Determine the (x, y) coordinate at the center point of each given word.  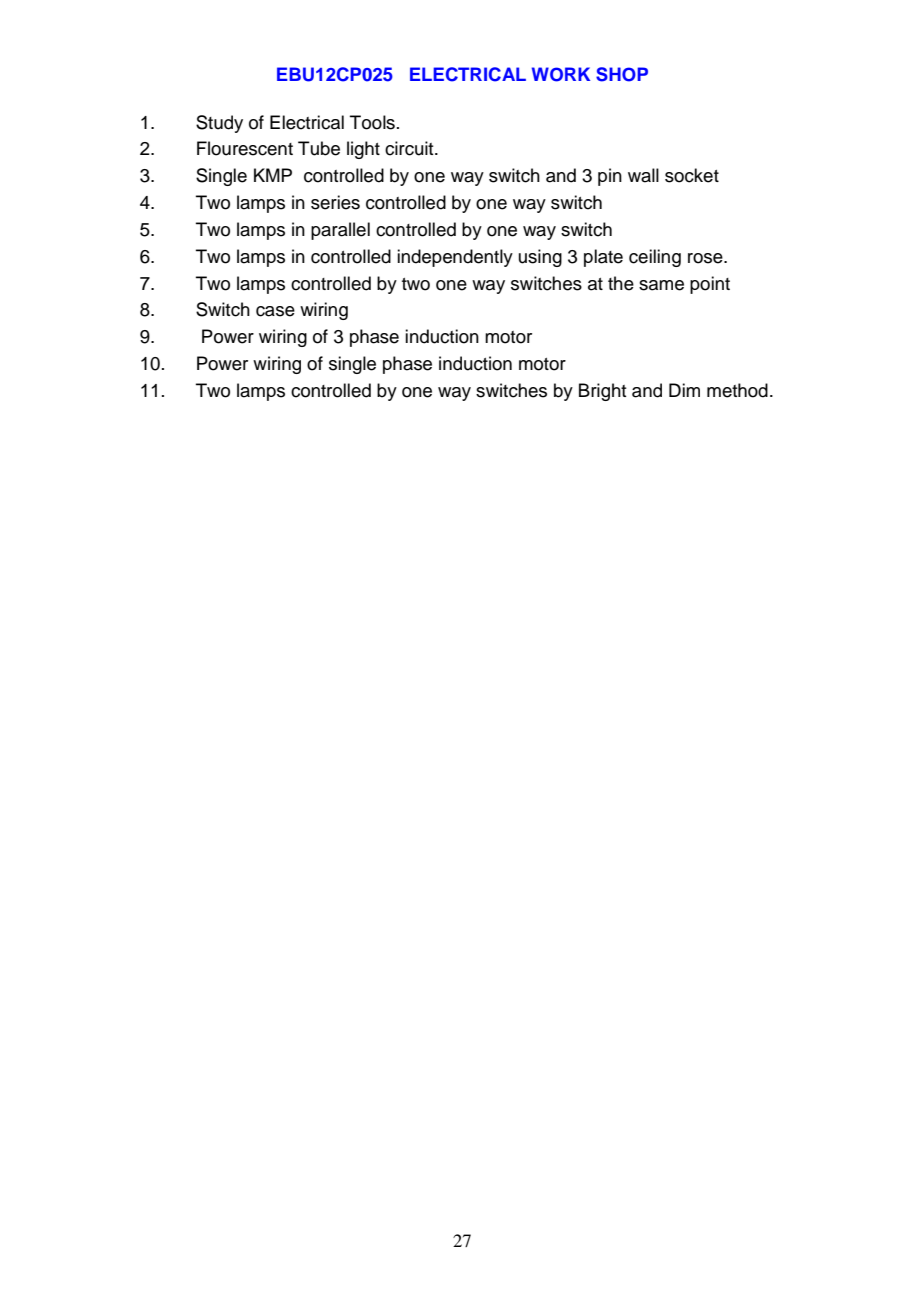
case (275, 311)
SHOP (622, 74)
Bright (603, 392)
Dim (684, 390)
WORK (561, 74)
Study (219, 124)
